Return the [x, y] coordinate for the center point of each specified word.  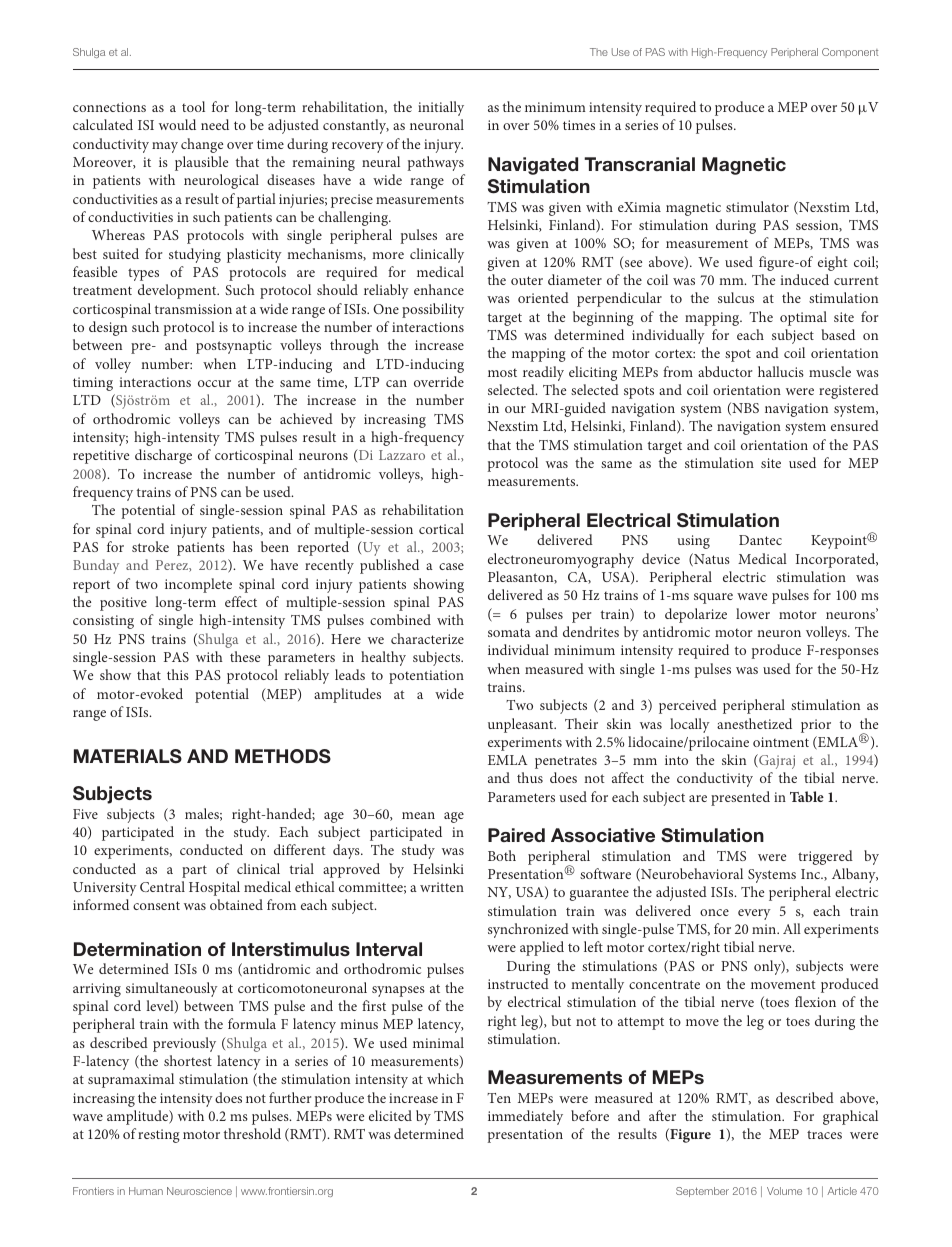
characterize [427, 638]
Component [850, 53]
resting [159, 1136]
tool [193, 106]
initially [441, 108]
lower [753, 613]
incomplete [198, 585]
